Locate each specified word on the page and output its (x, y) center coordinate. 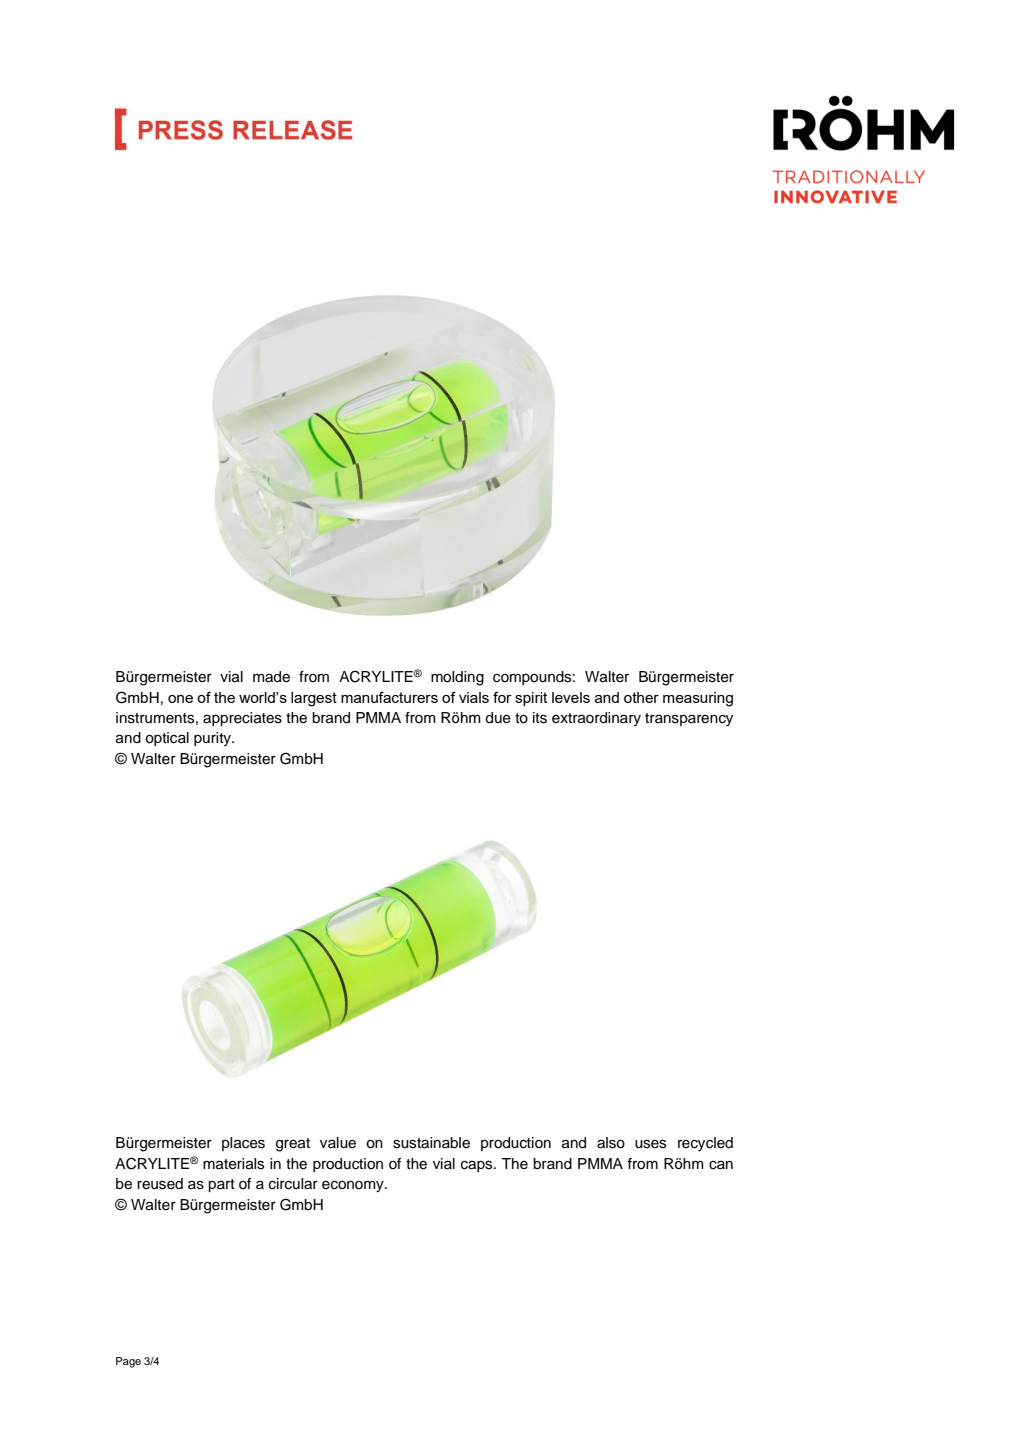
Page (128, 1362)
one (180, 699)
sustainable (431, 1143)
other (641, 697)
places (243, 1144)
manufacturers (389, 697)
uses (650, 1144)
